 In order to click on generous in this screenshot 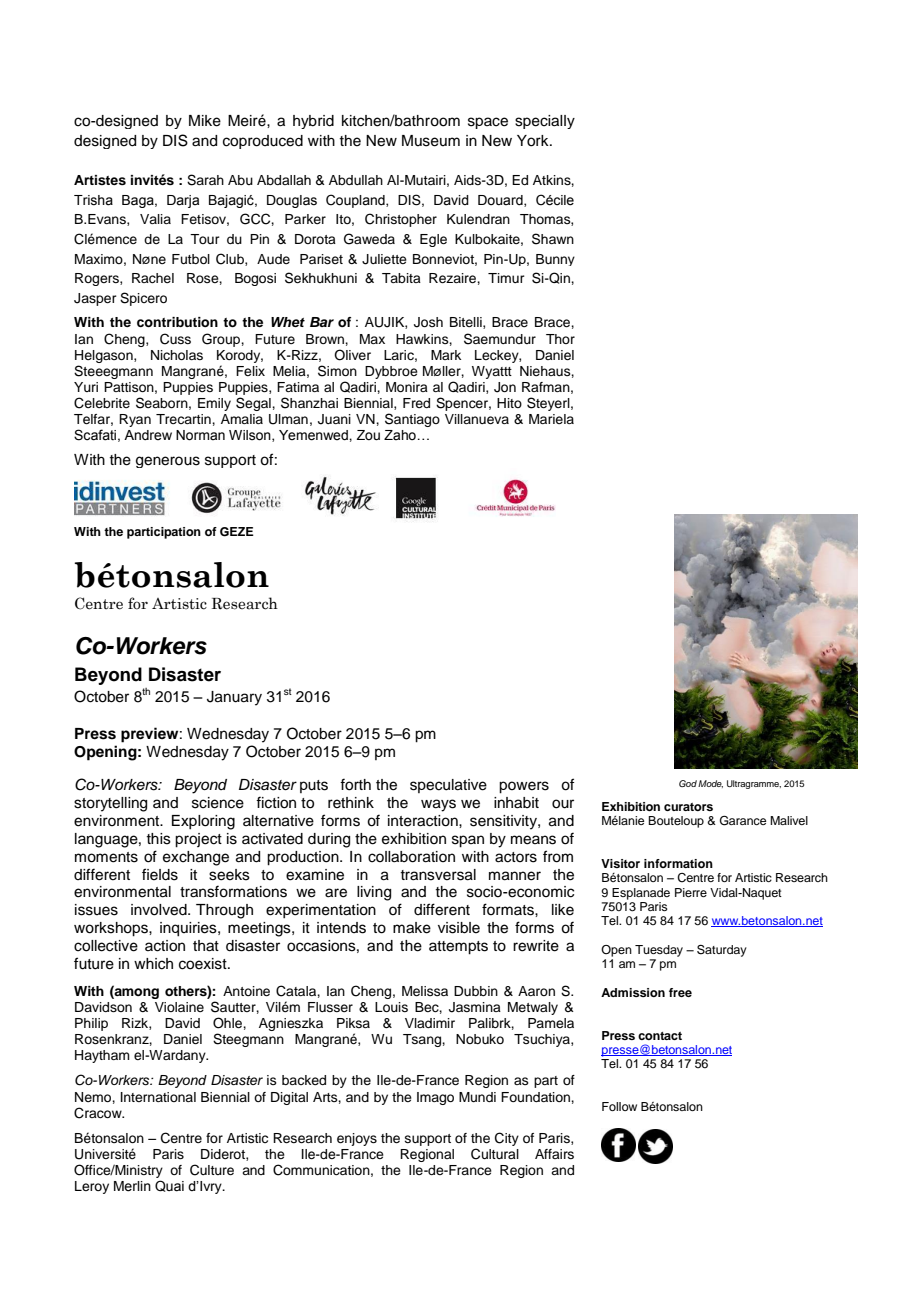, I will do `click(168, 462)`.
